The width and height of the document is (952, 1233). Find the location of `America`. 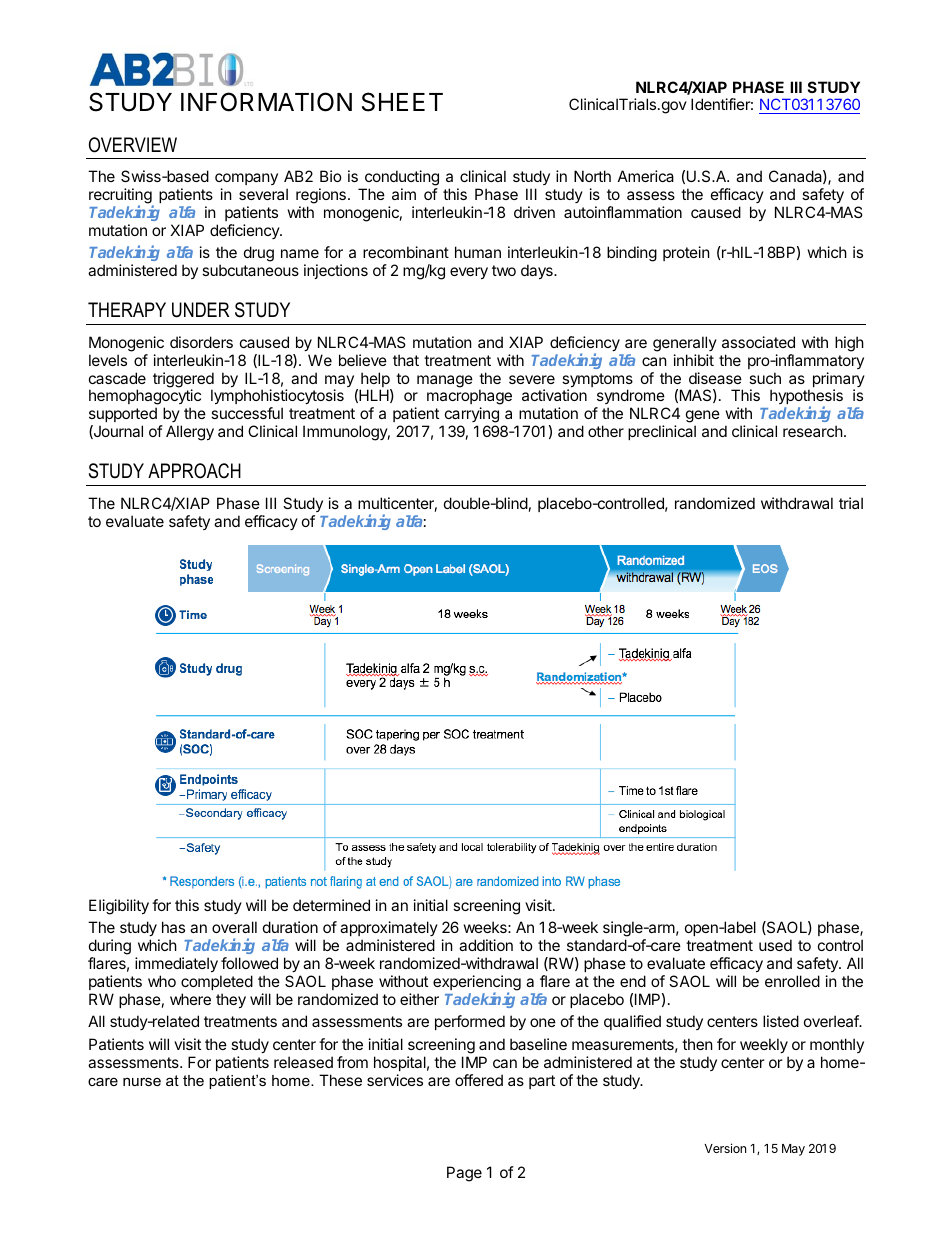

America is located at coordinates (646, 176).
